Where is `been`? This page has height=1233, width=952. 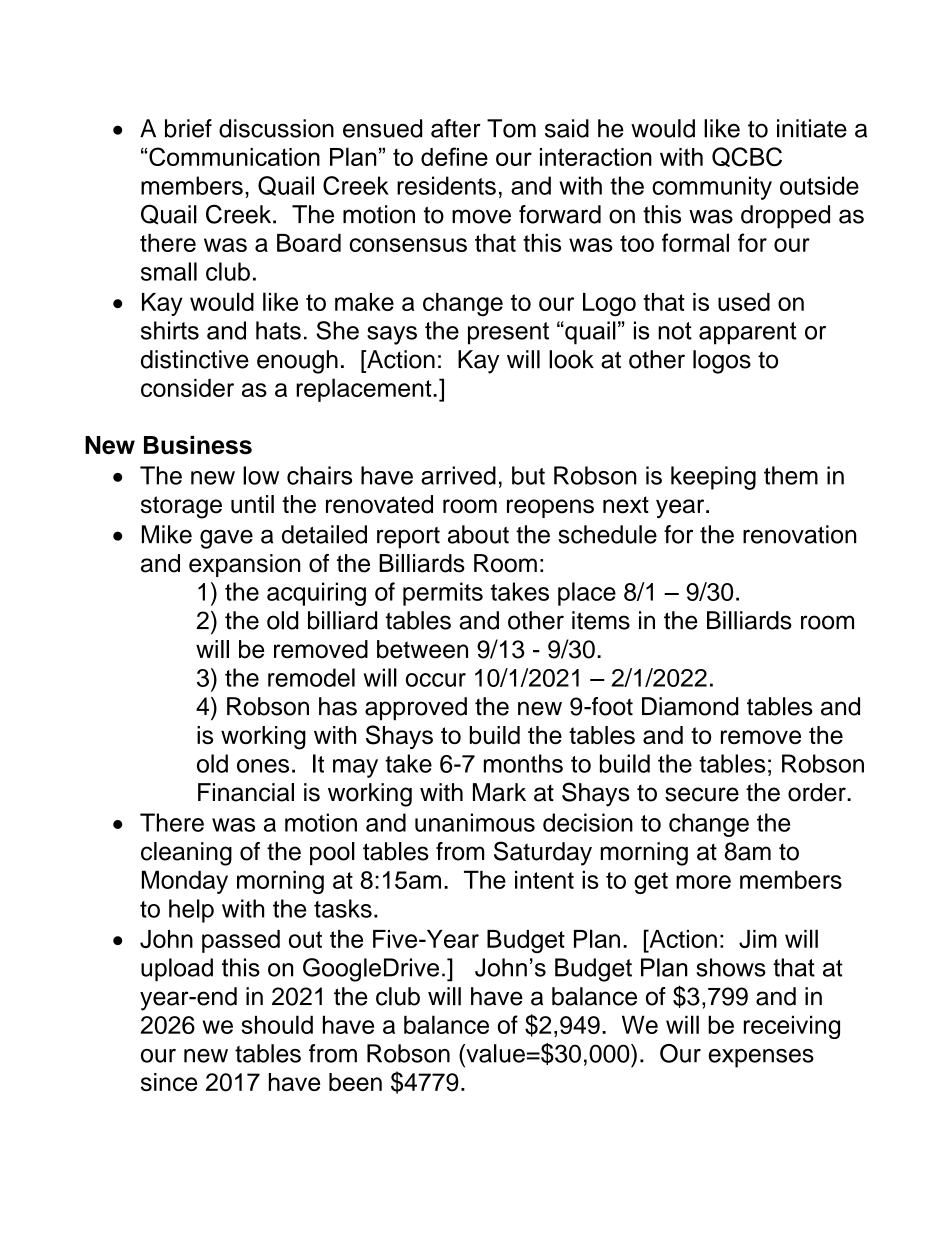
been is located at coordinates (355, 1082).
